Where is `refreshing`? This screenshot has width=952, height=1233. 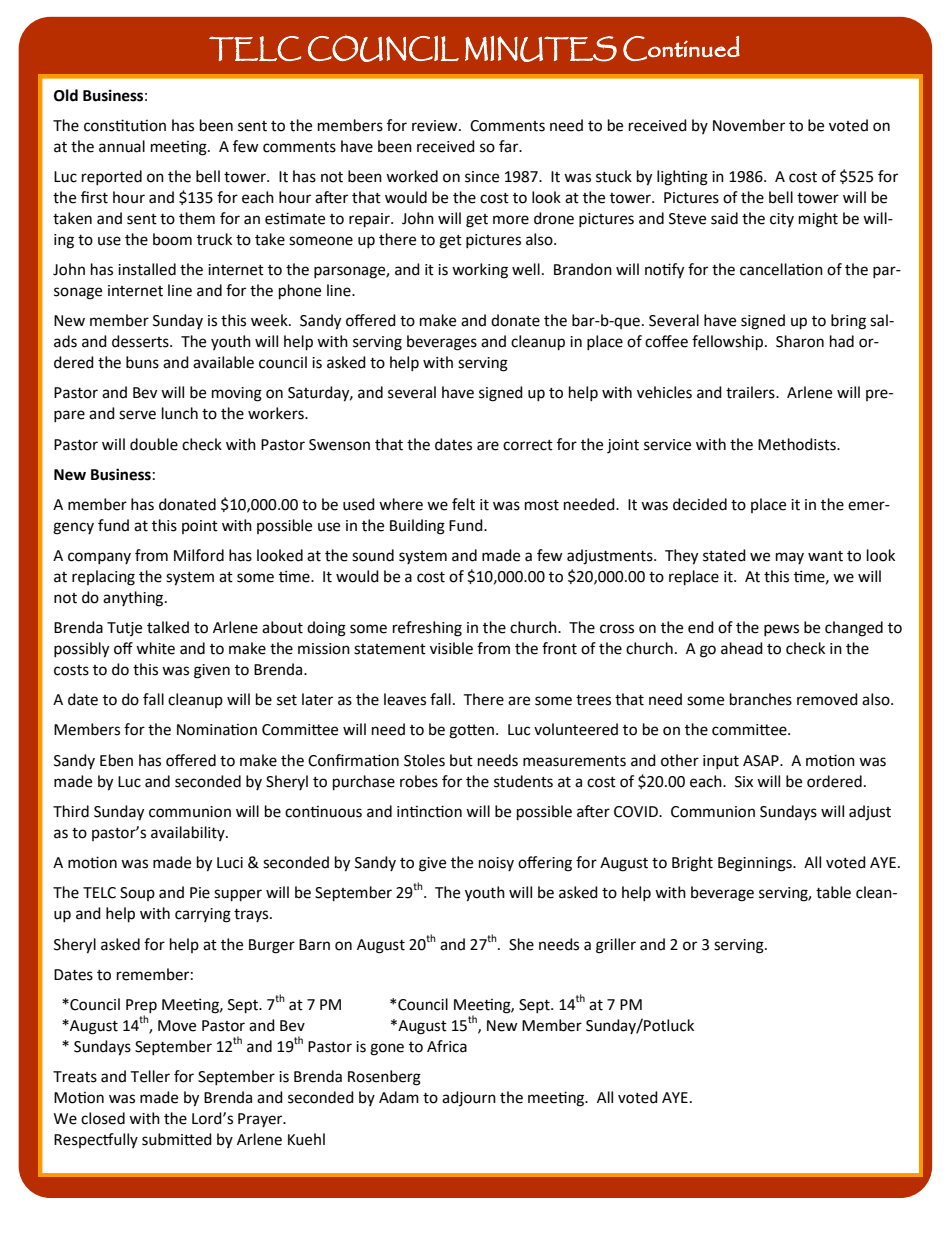 refreshing is located at coordinates (427, 629).
